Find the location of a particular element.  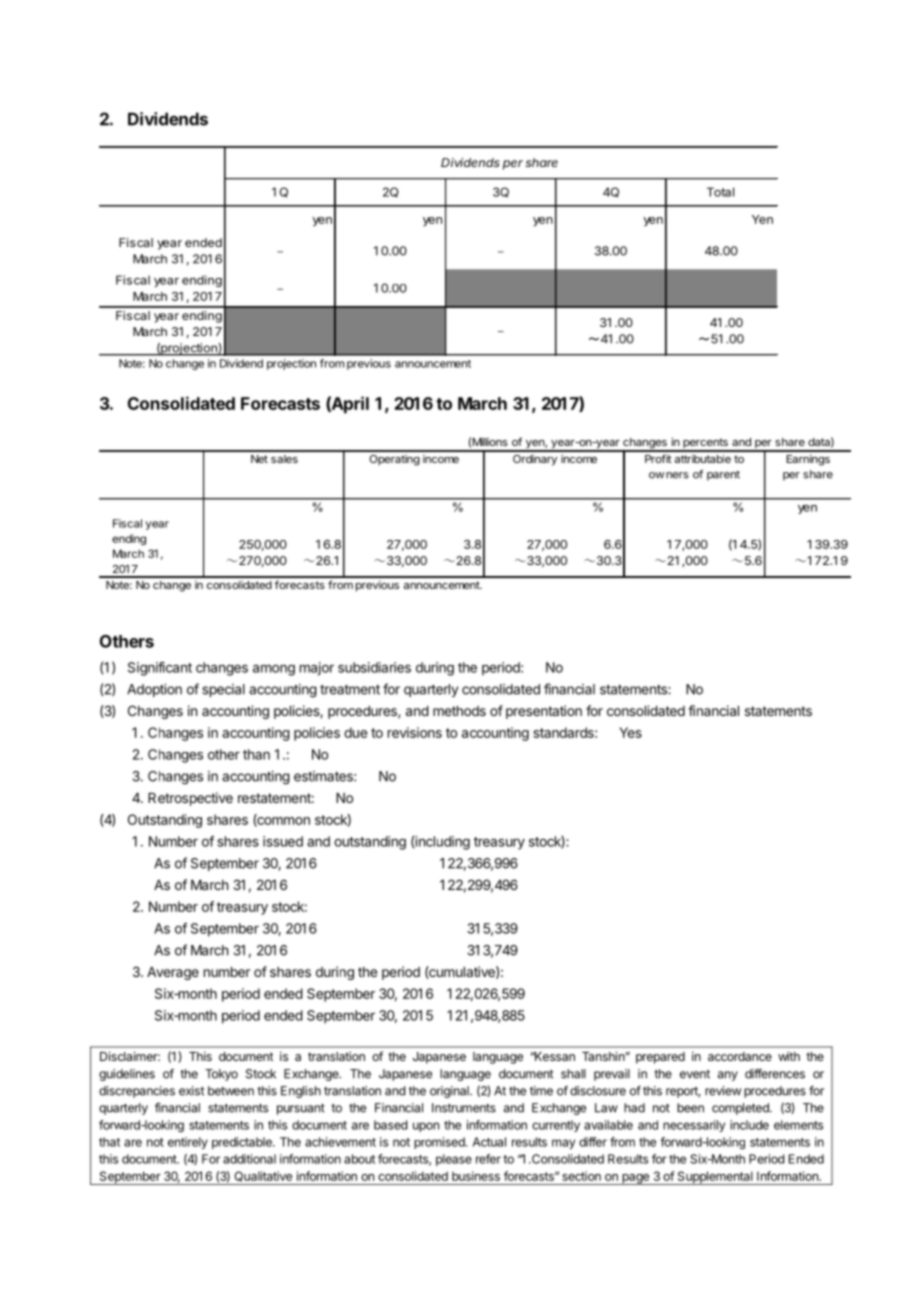

Supplemental is located at coordinates (715, 1178).
